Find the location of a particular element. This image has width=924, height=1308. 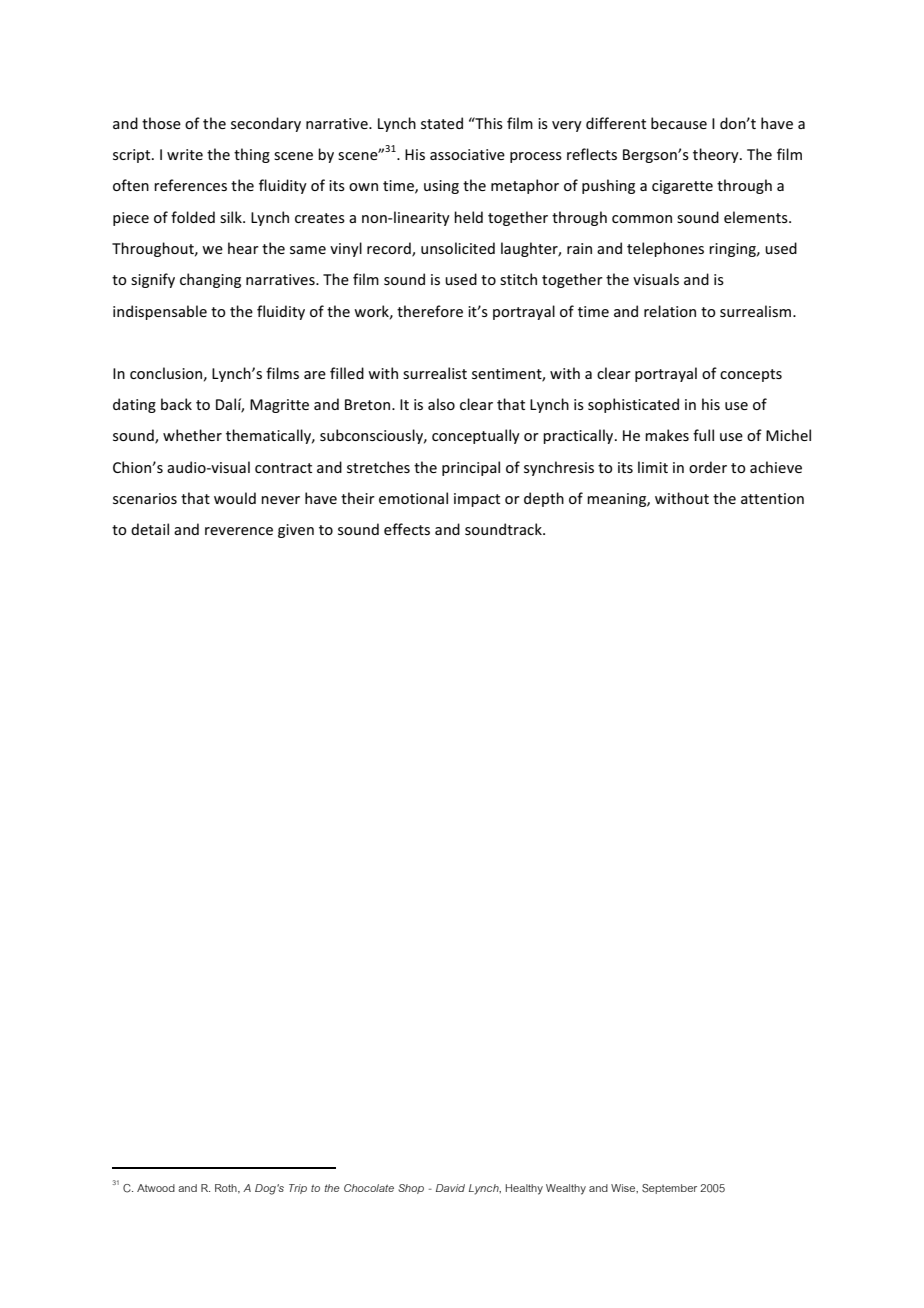

effects is located at coordinates (407, 529).
